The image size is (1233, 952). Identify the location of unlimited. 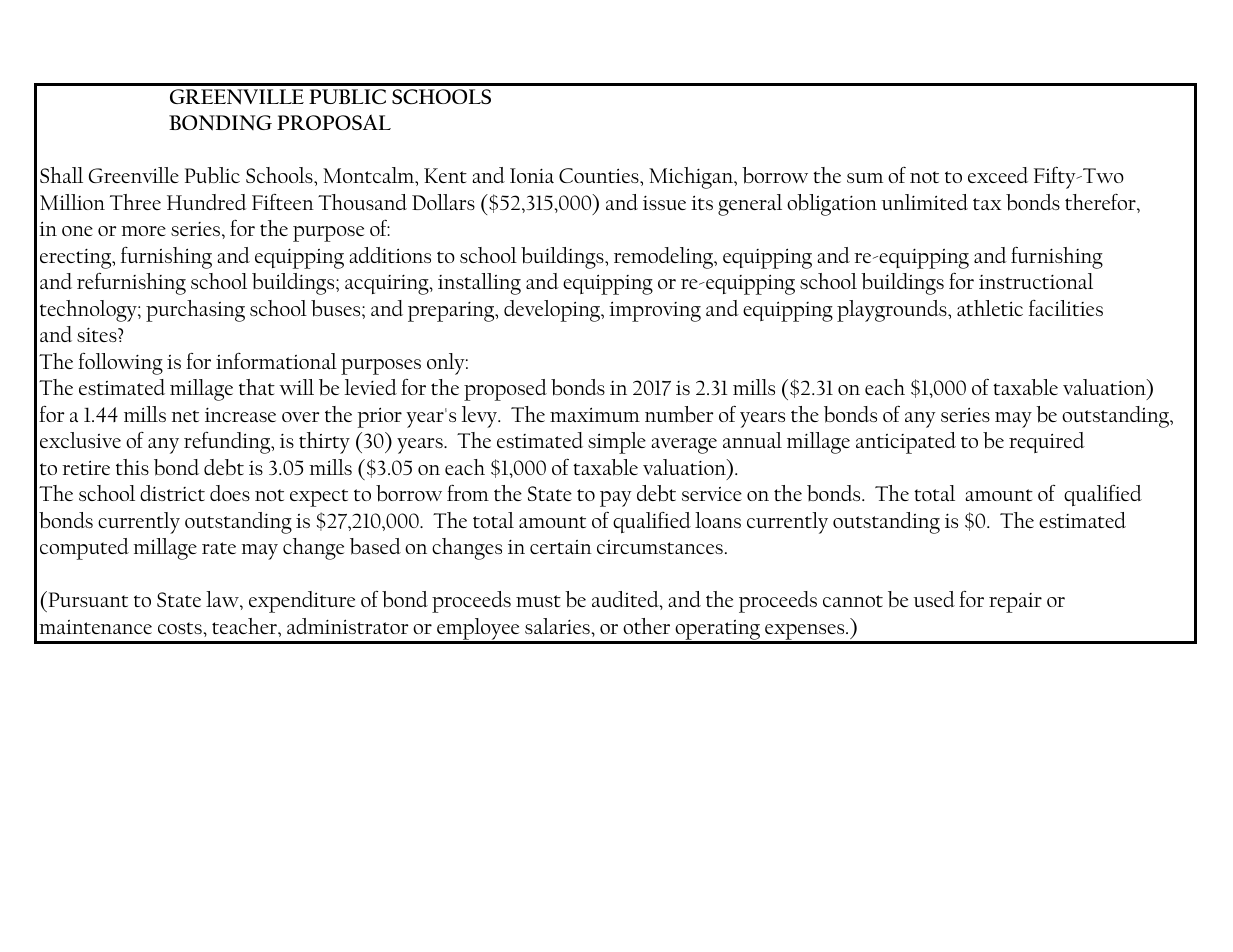
(924, 202).
